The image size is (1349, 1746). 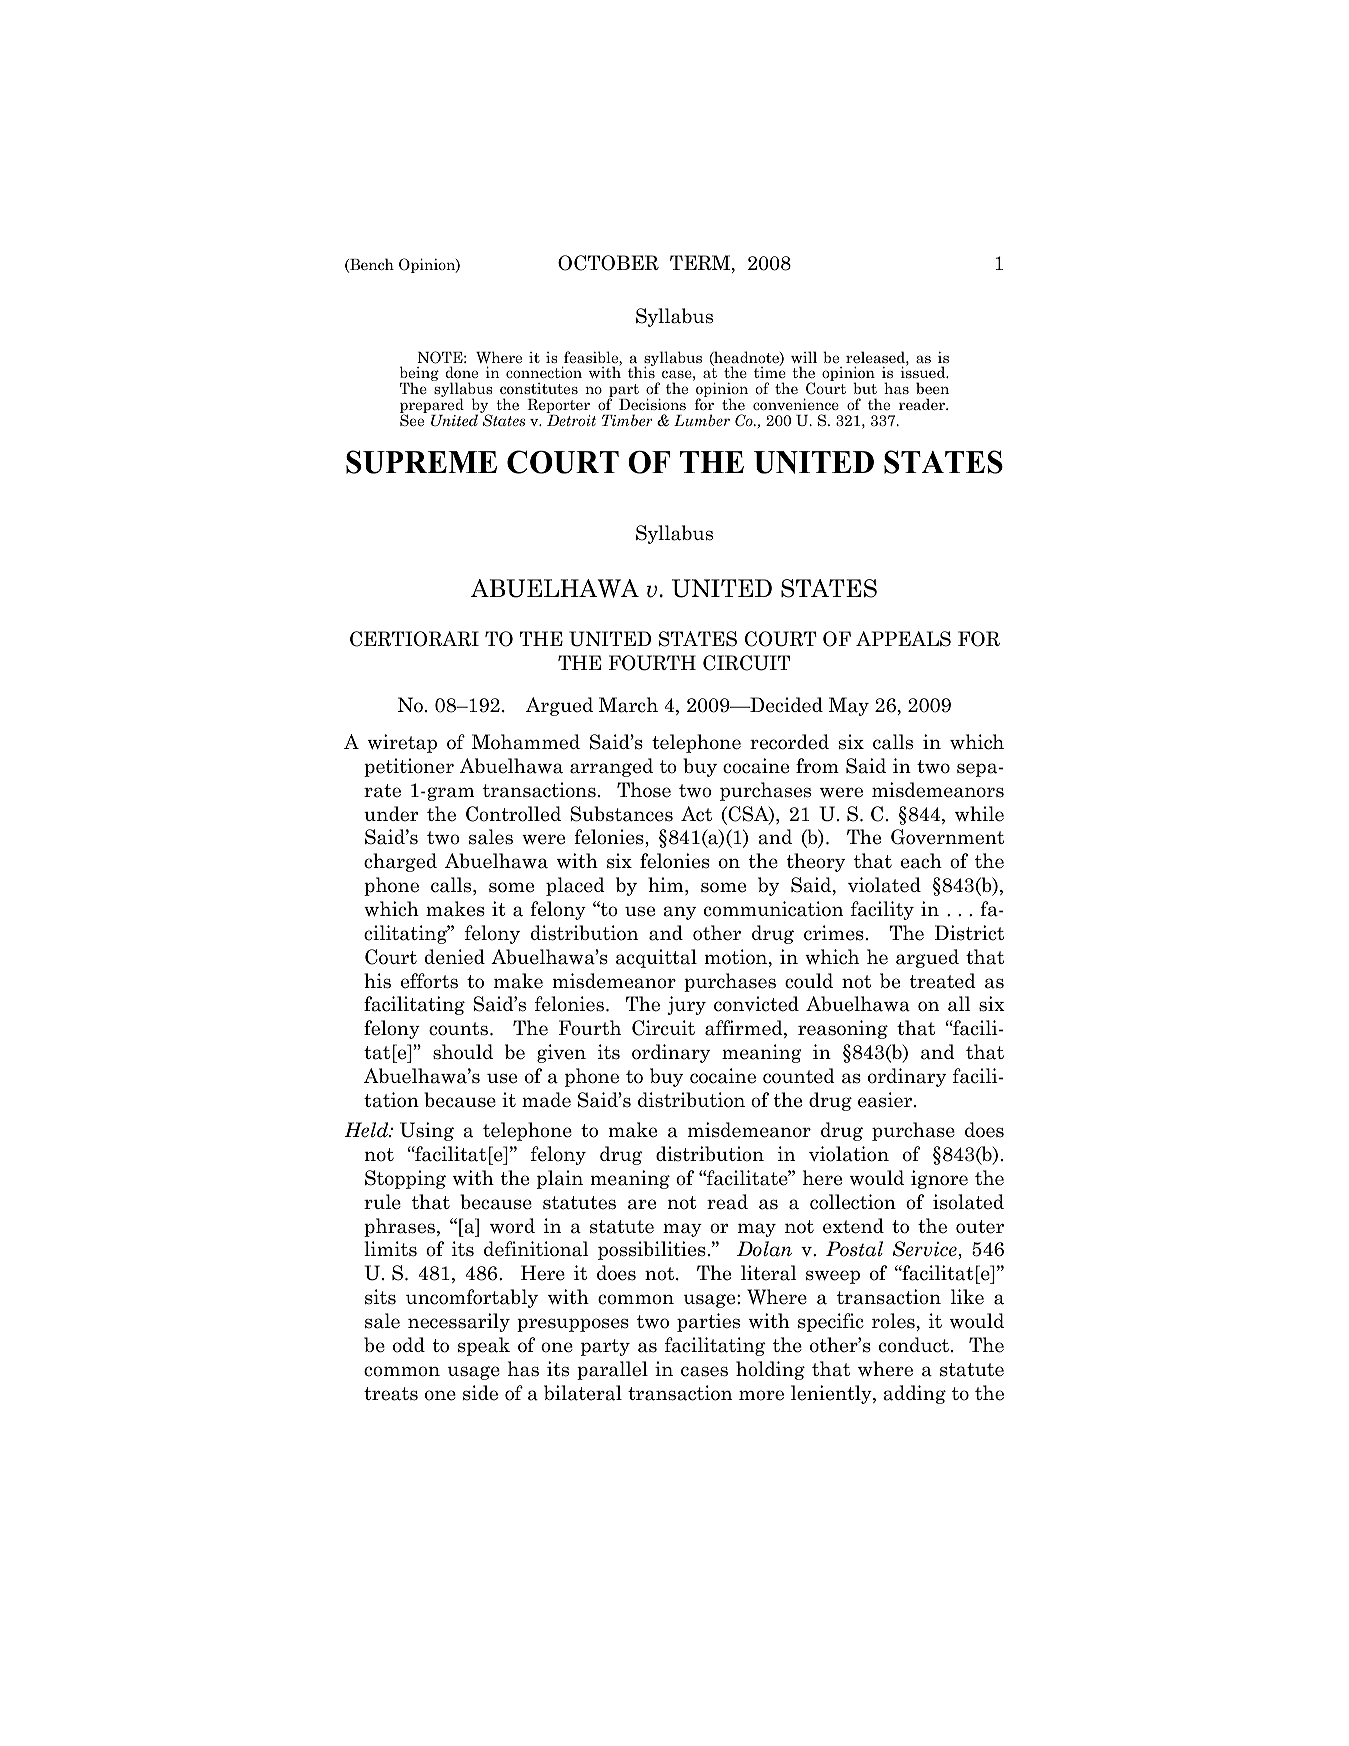 What do you see at coordinates (462, 372) in the image?
I see `done` at bounding box center [462, 372].
